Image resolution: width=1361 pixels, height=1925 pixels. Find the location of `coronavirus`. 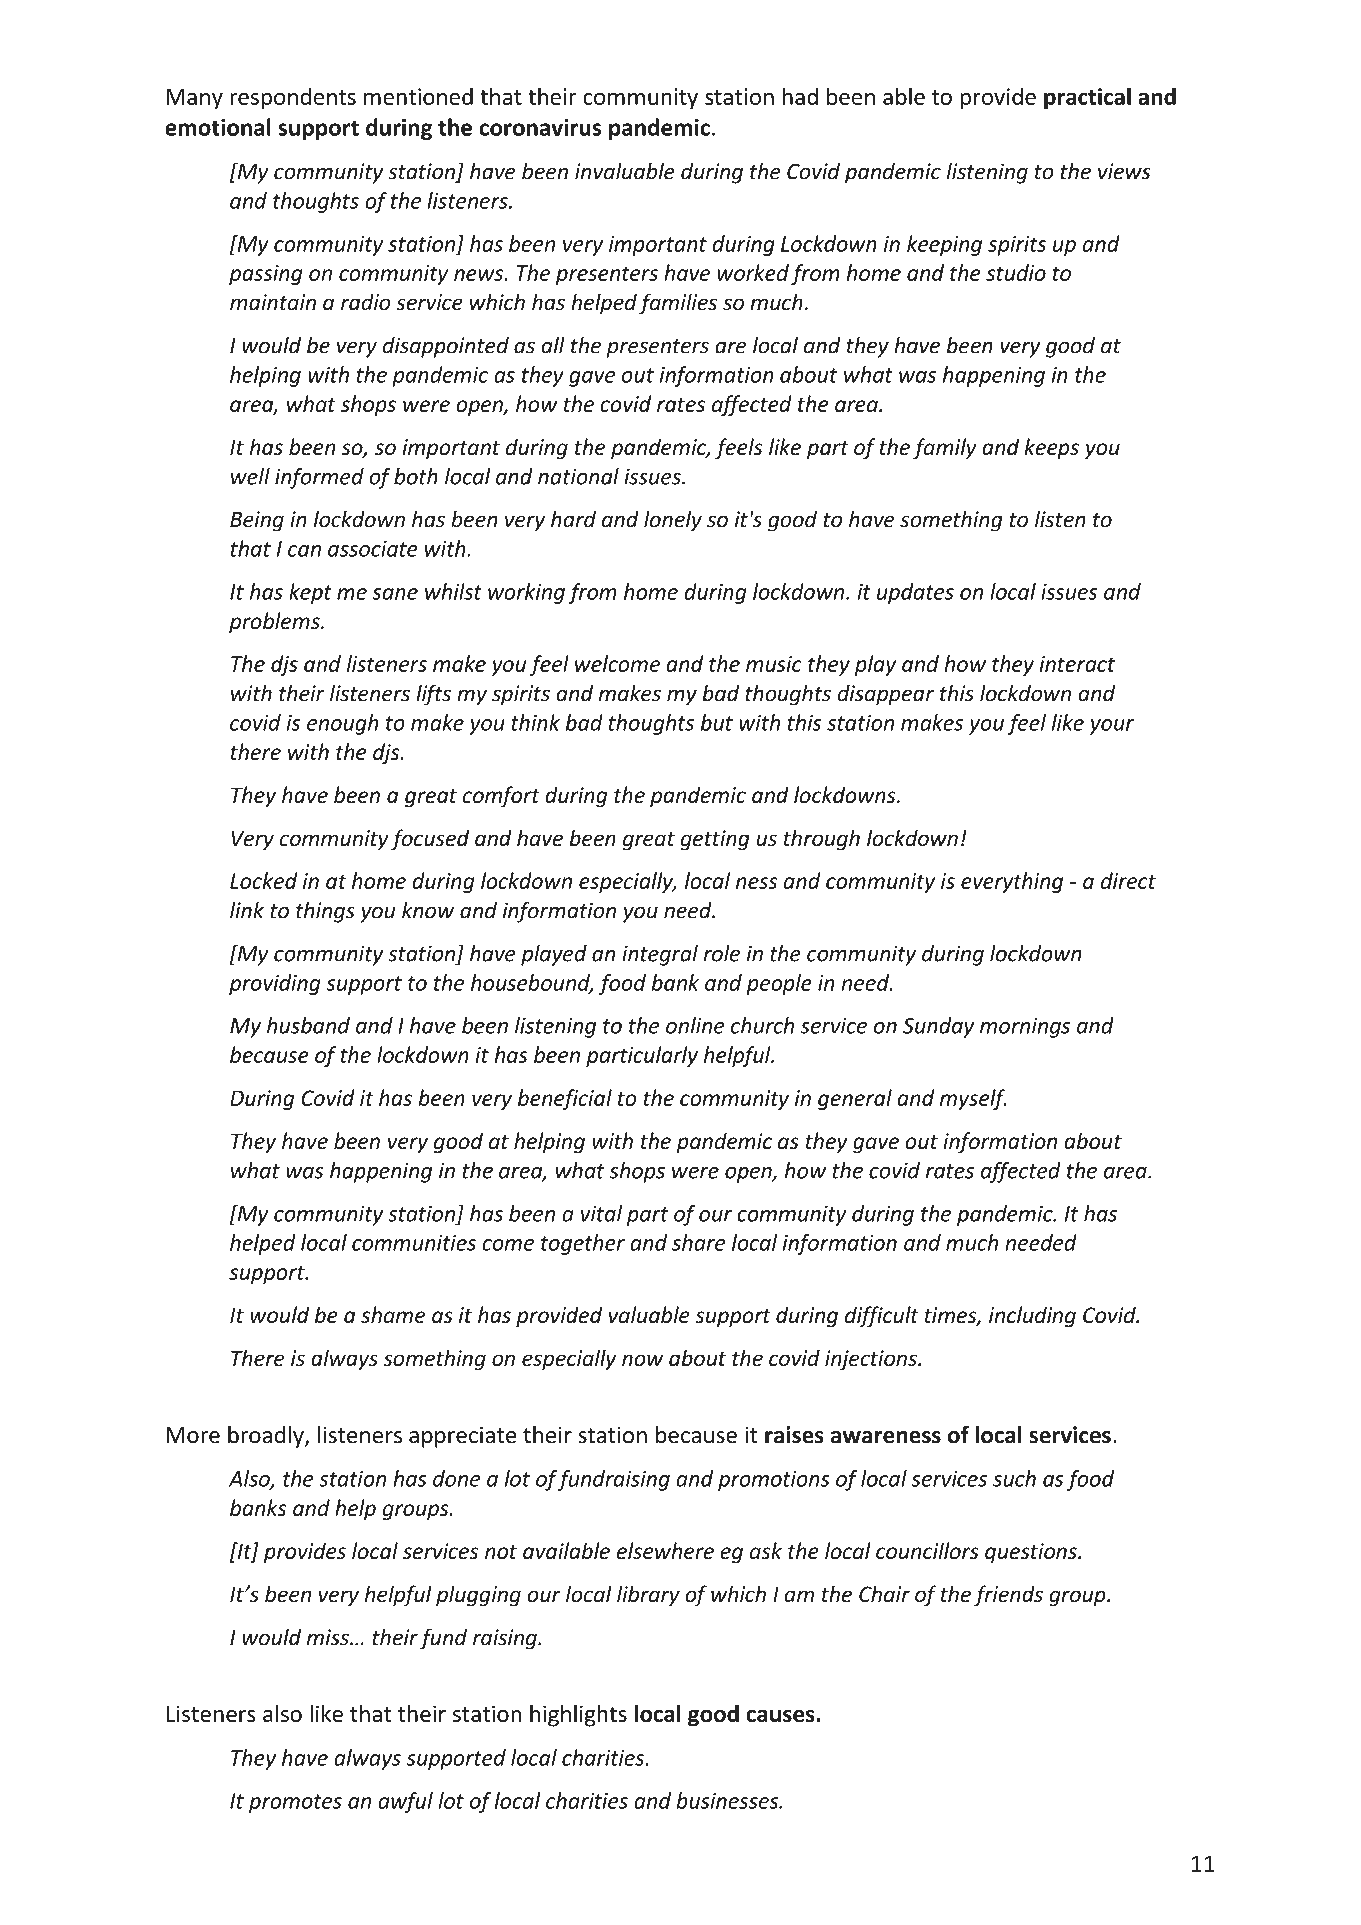

coronavirus is located at coordinates (540, 127).
